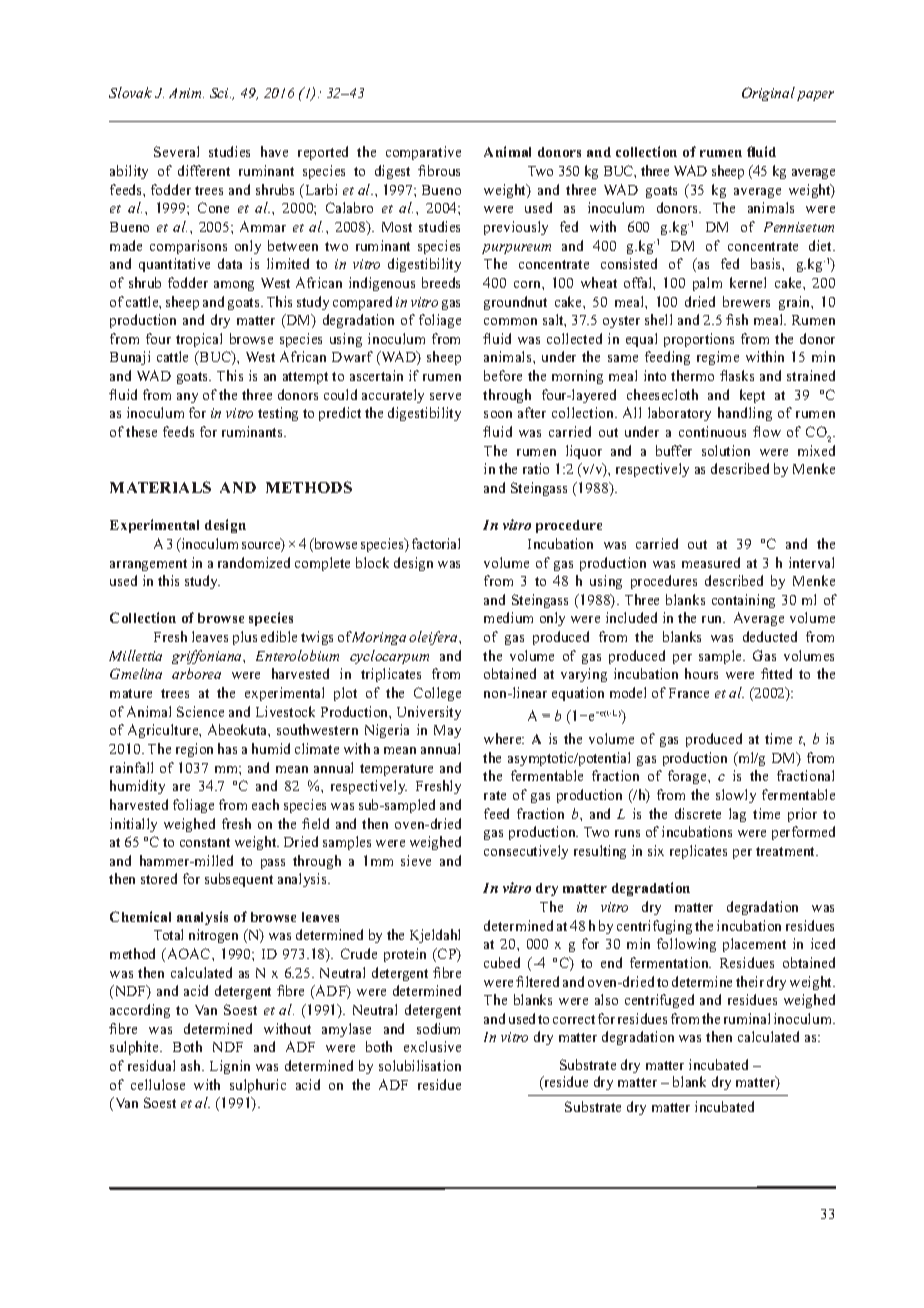 The image size is (924, 1308). I want to click on containing, so click(743, 601).
